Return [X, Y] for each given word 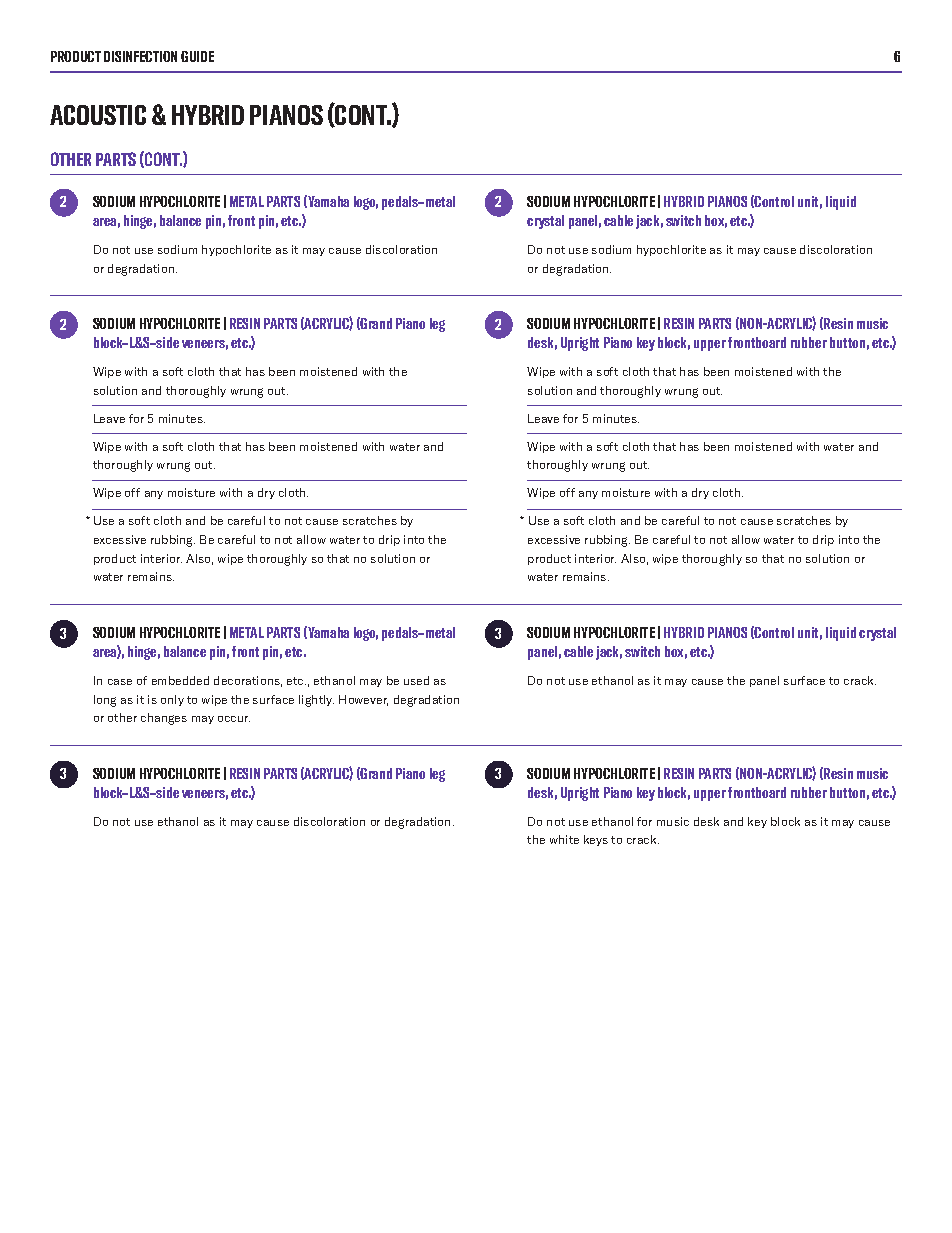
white [564, 839]
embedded [180, 680]
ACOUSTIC [98, 115]
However [363, 700]
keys [596, 840]
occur [234, 719]
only [172, 700]
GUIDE [197, 56]
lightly [316, 701]
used [416, 680]
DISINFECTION [140, 56]
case [120, 682]
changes [164, 719]
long [105, 701]
